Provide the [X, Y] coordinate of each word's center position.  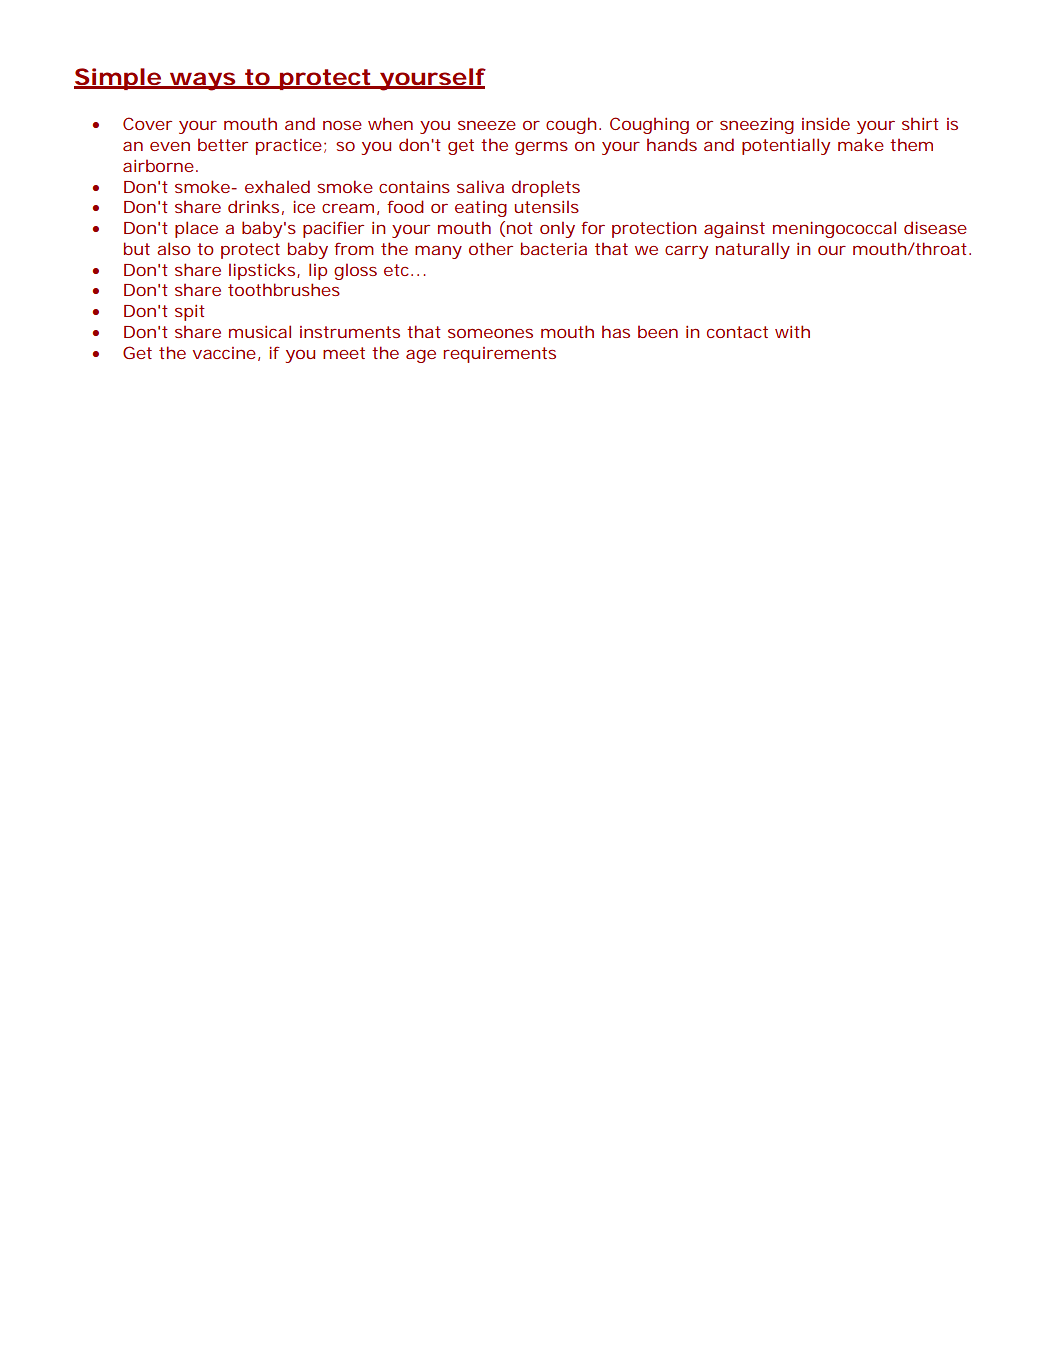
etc [398, 270]
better [223, 144]
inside [826, 123]
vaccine [224, 353]
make [861, 144]
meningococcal [834, 229]
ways [203, 81]
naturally [753, 250]
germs [541, 148]
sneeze [487, 125]
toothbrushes [284, 289]
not [520, 228]
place [196, 229]
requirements [499, 355]
